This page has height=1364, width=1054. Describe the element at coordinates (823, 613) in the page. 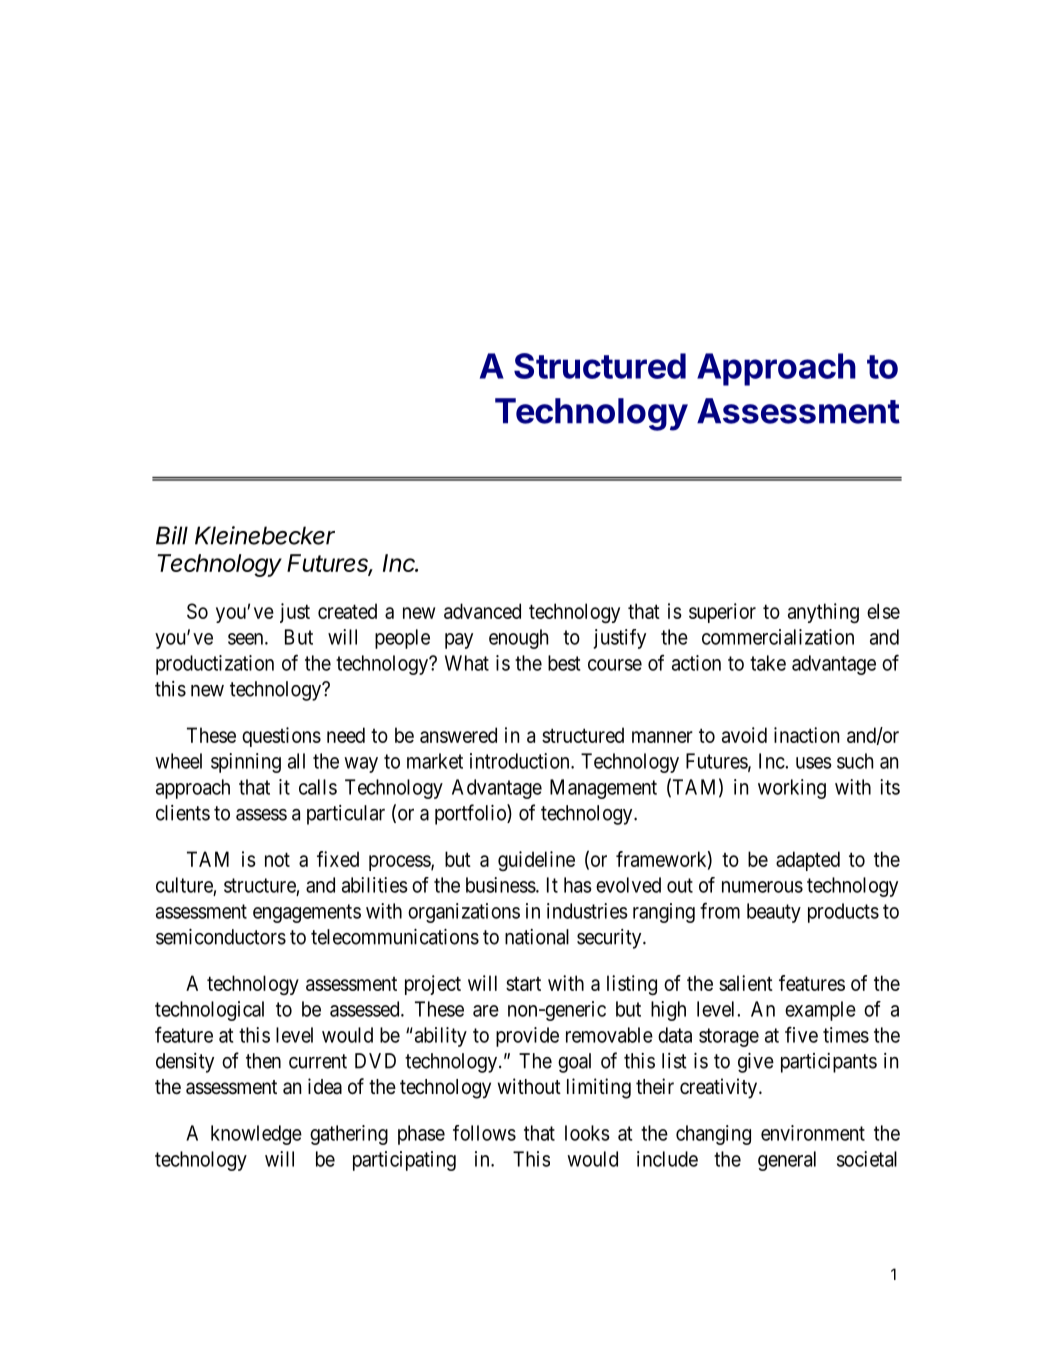

I see `anything` at that location.
